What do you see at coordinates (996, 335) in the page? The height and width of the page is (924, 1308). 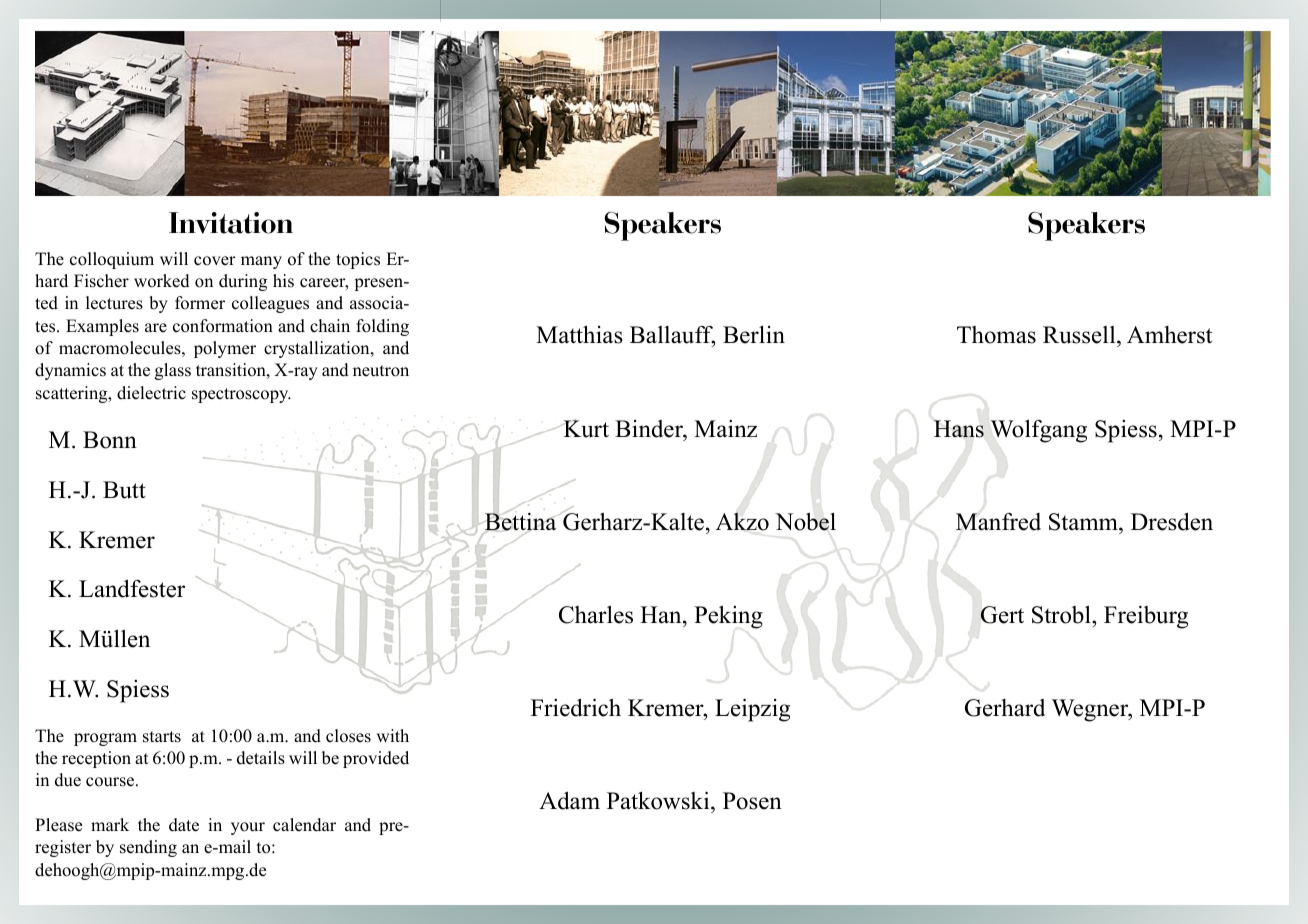 I see `Thomas` at bounding box center [996, 335].
